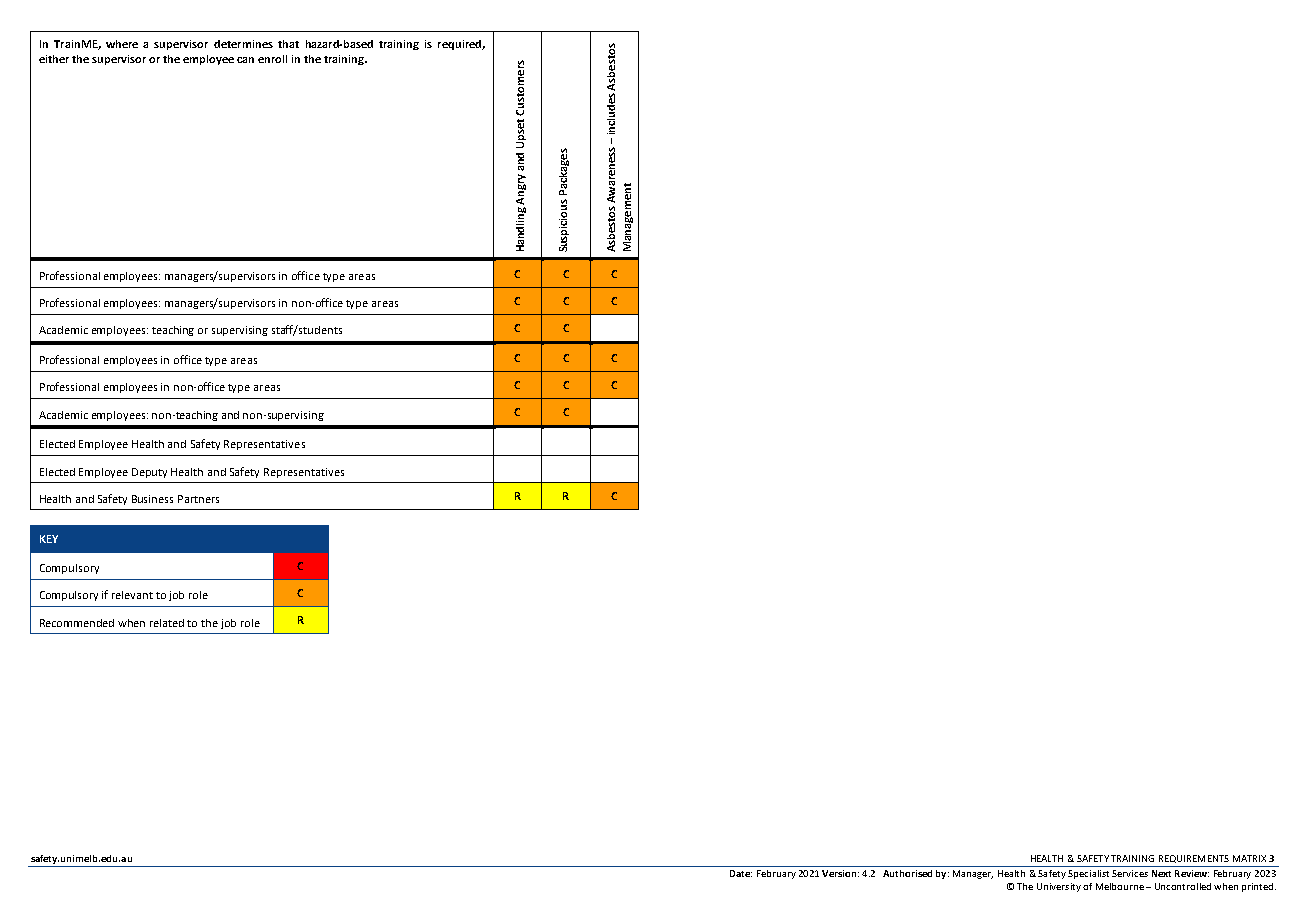 The width and height of the page is (1308, 924). Describe the element at coordinates (907, 873) in the page. I see `Authorised` at that location.
